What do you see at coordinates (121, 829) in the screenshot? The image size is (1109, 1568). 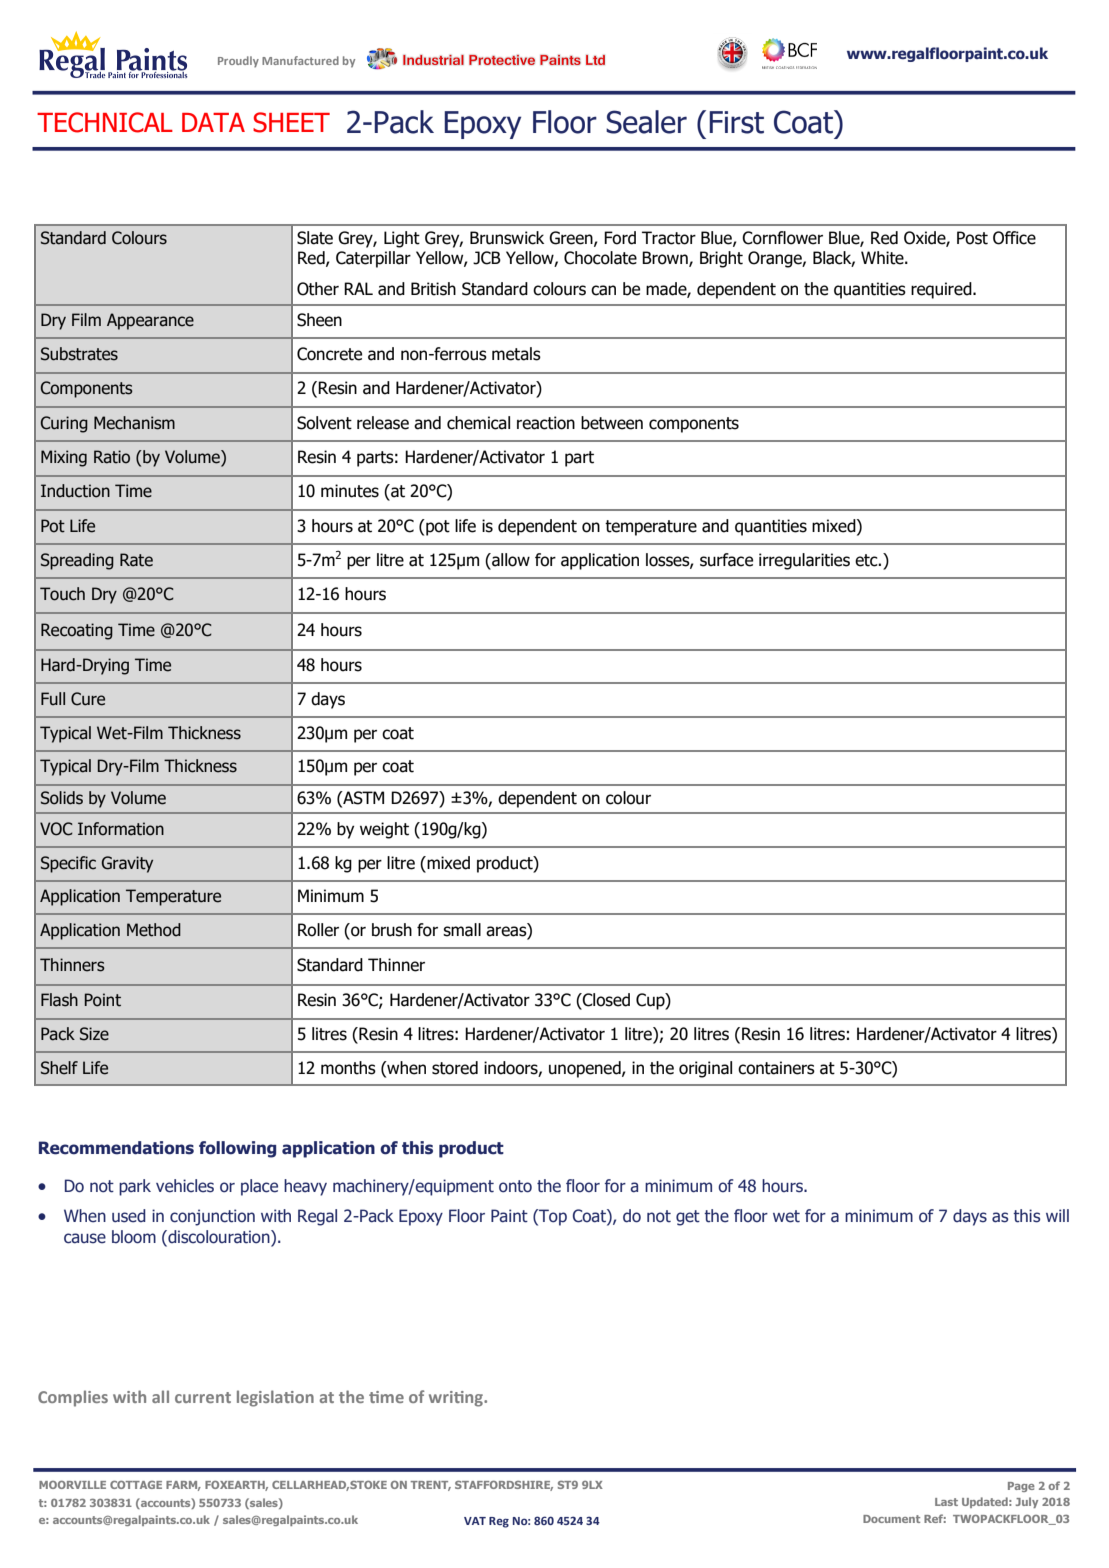 I see `Information` at bounding box center [121, 829].
